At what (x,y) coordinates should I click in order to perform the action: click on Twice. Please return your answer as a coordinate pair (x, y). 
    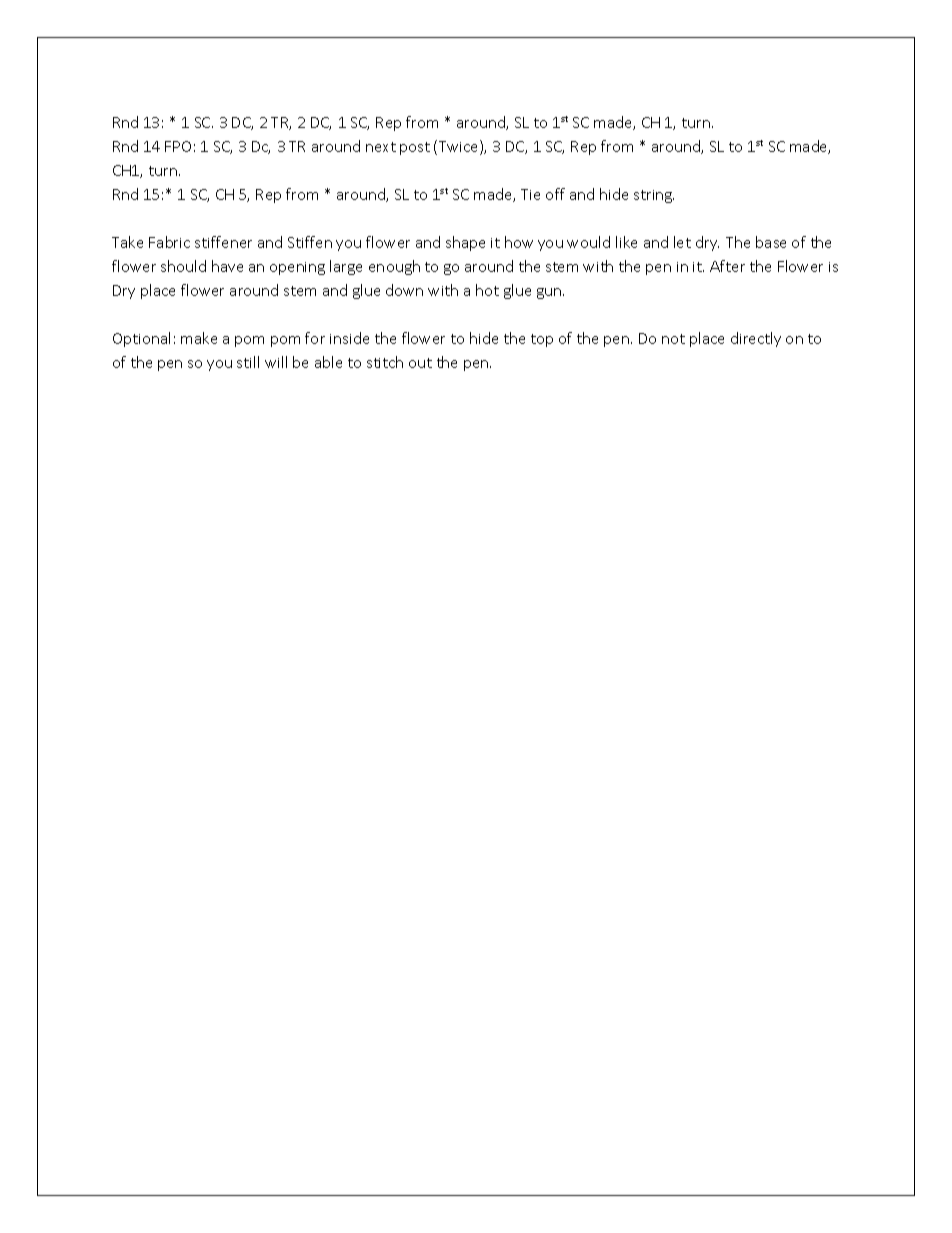
    Looking at the image, I should click on (460, 147).
